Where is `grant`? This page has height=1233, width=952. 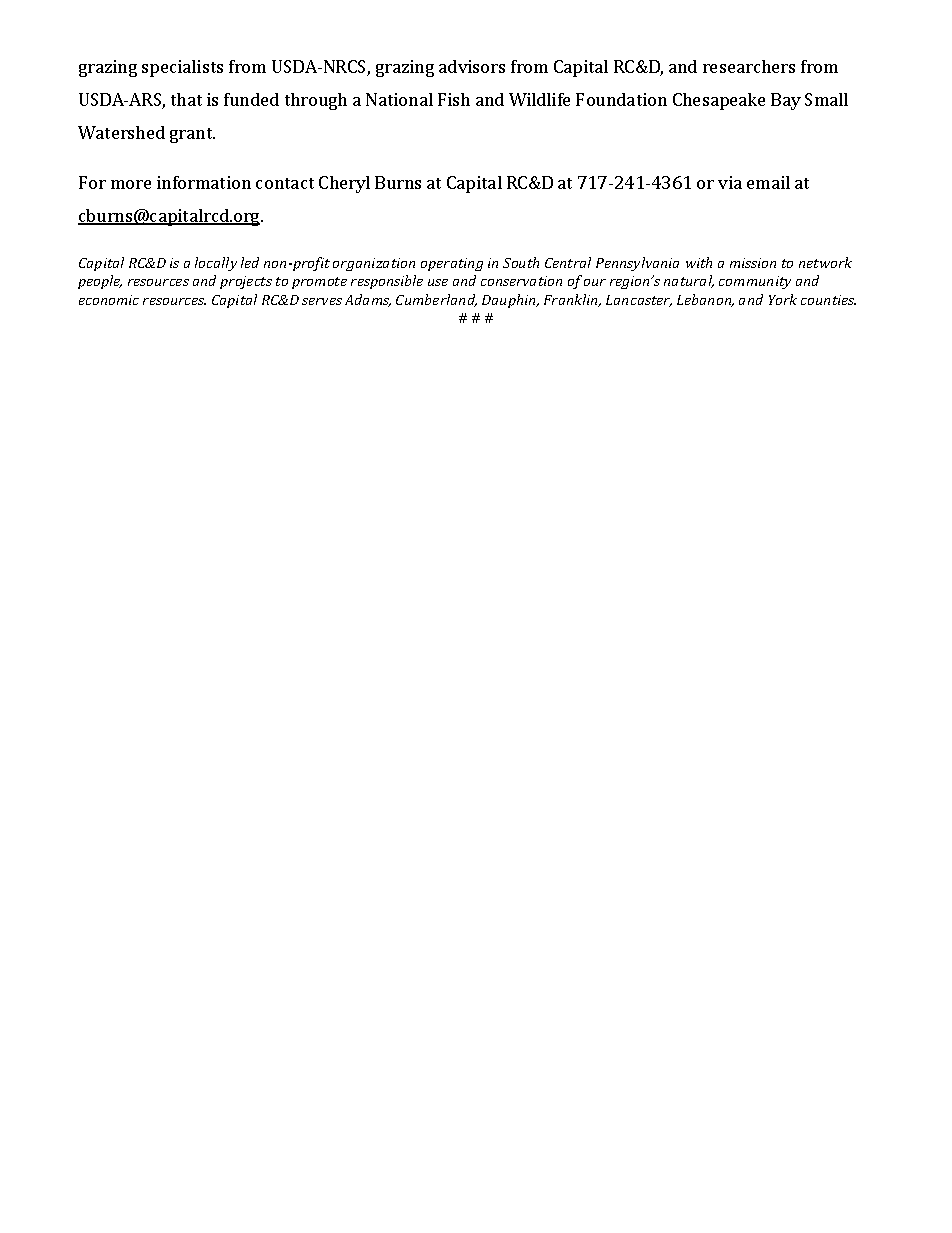 grant is located at coordinates (192, 135).
